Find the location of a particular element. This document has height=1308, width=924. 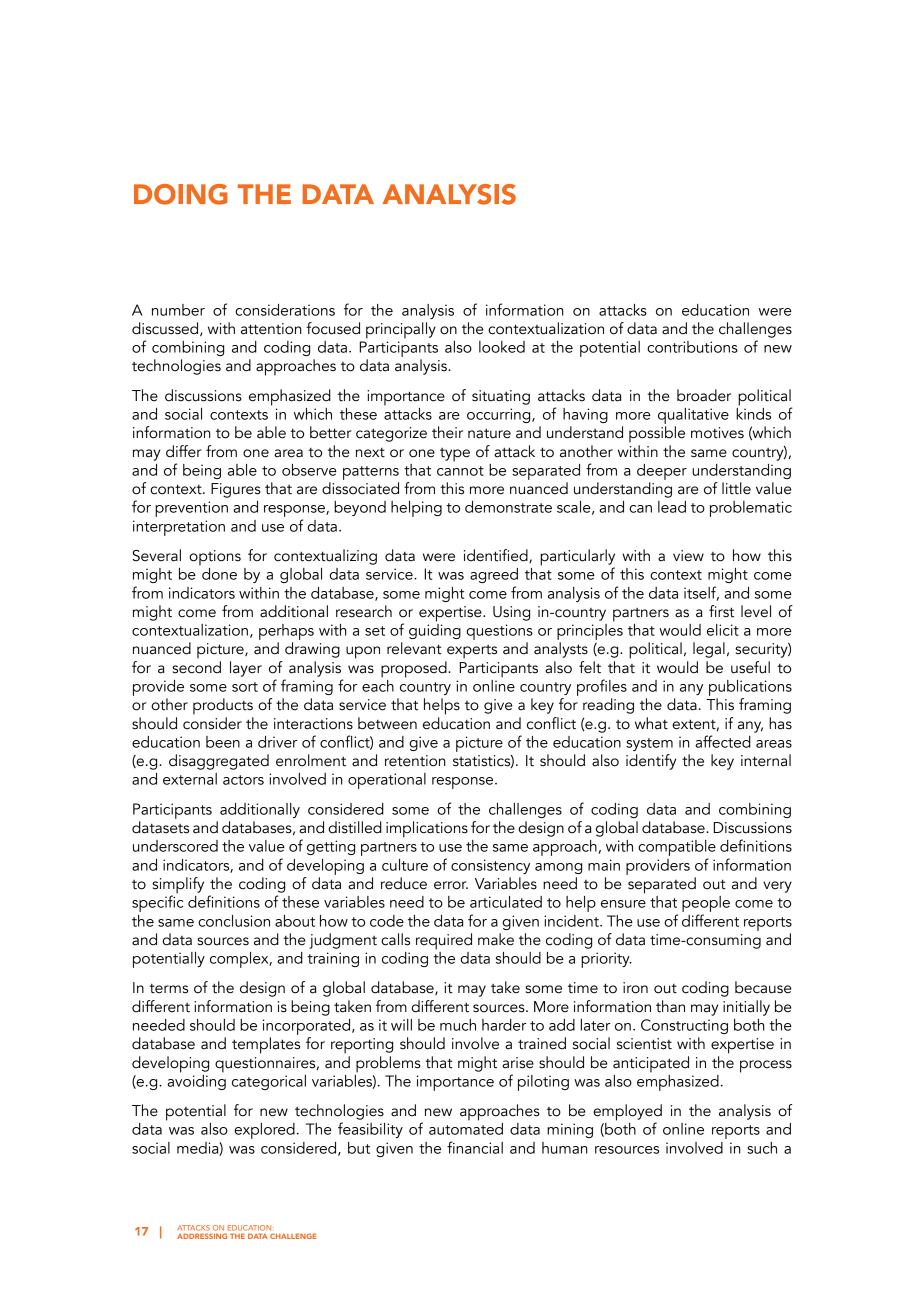

ADDRESSING is located at coordinates (202, 1236).
